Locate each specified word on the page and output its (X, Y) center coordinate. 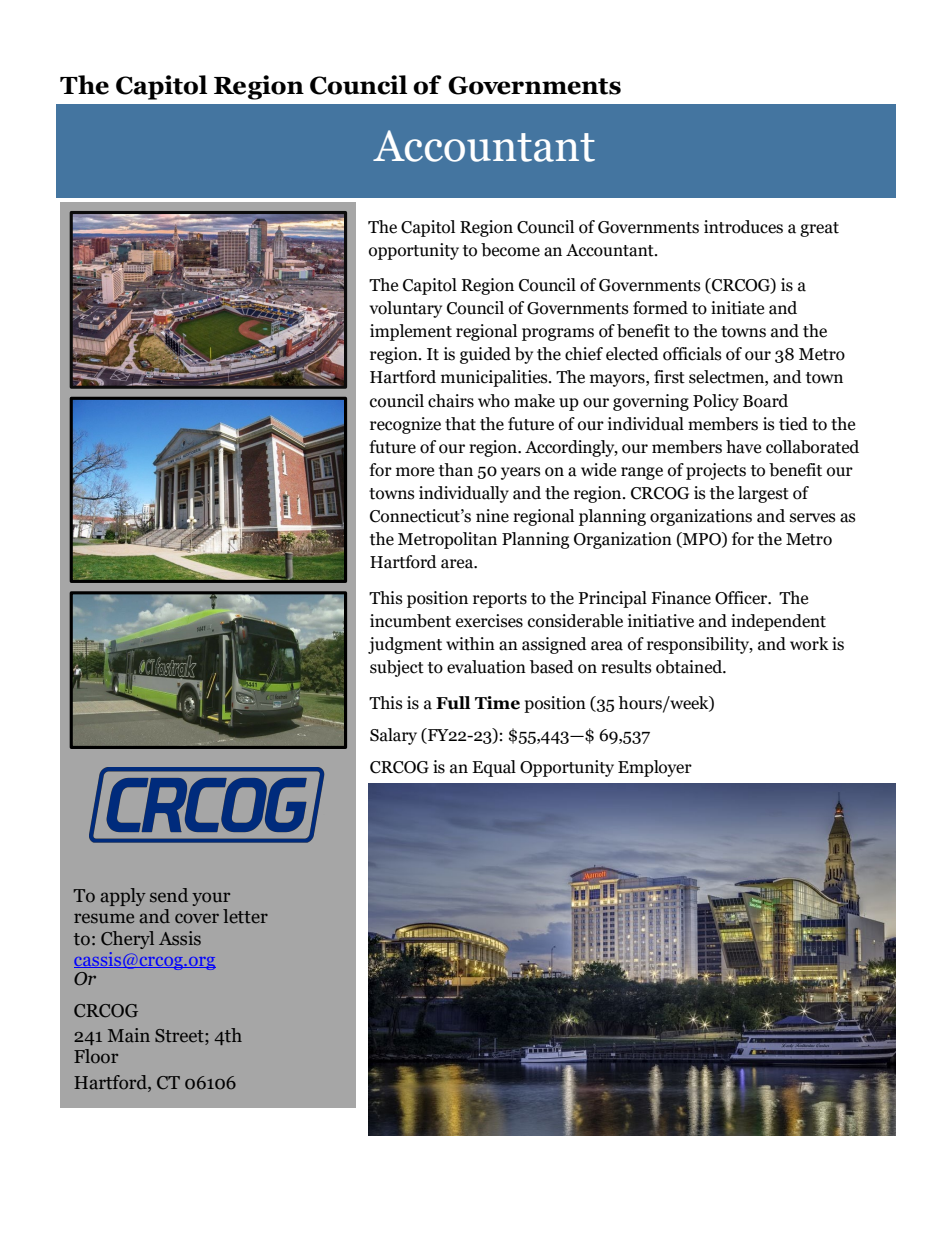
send (169, 895)
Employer (655, 768)
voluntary (405, 309)
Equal (494, 768)
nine (492, 516)
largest (763, 494)
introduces (743, 227)
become (510, 250)
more (415, 472)
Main (129, 1035)
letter (245, 916)
